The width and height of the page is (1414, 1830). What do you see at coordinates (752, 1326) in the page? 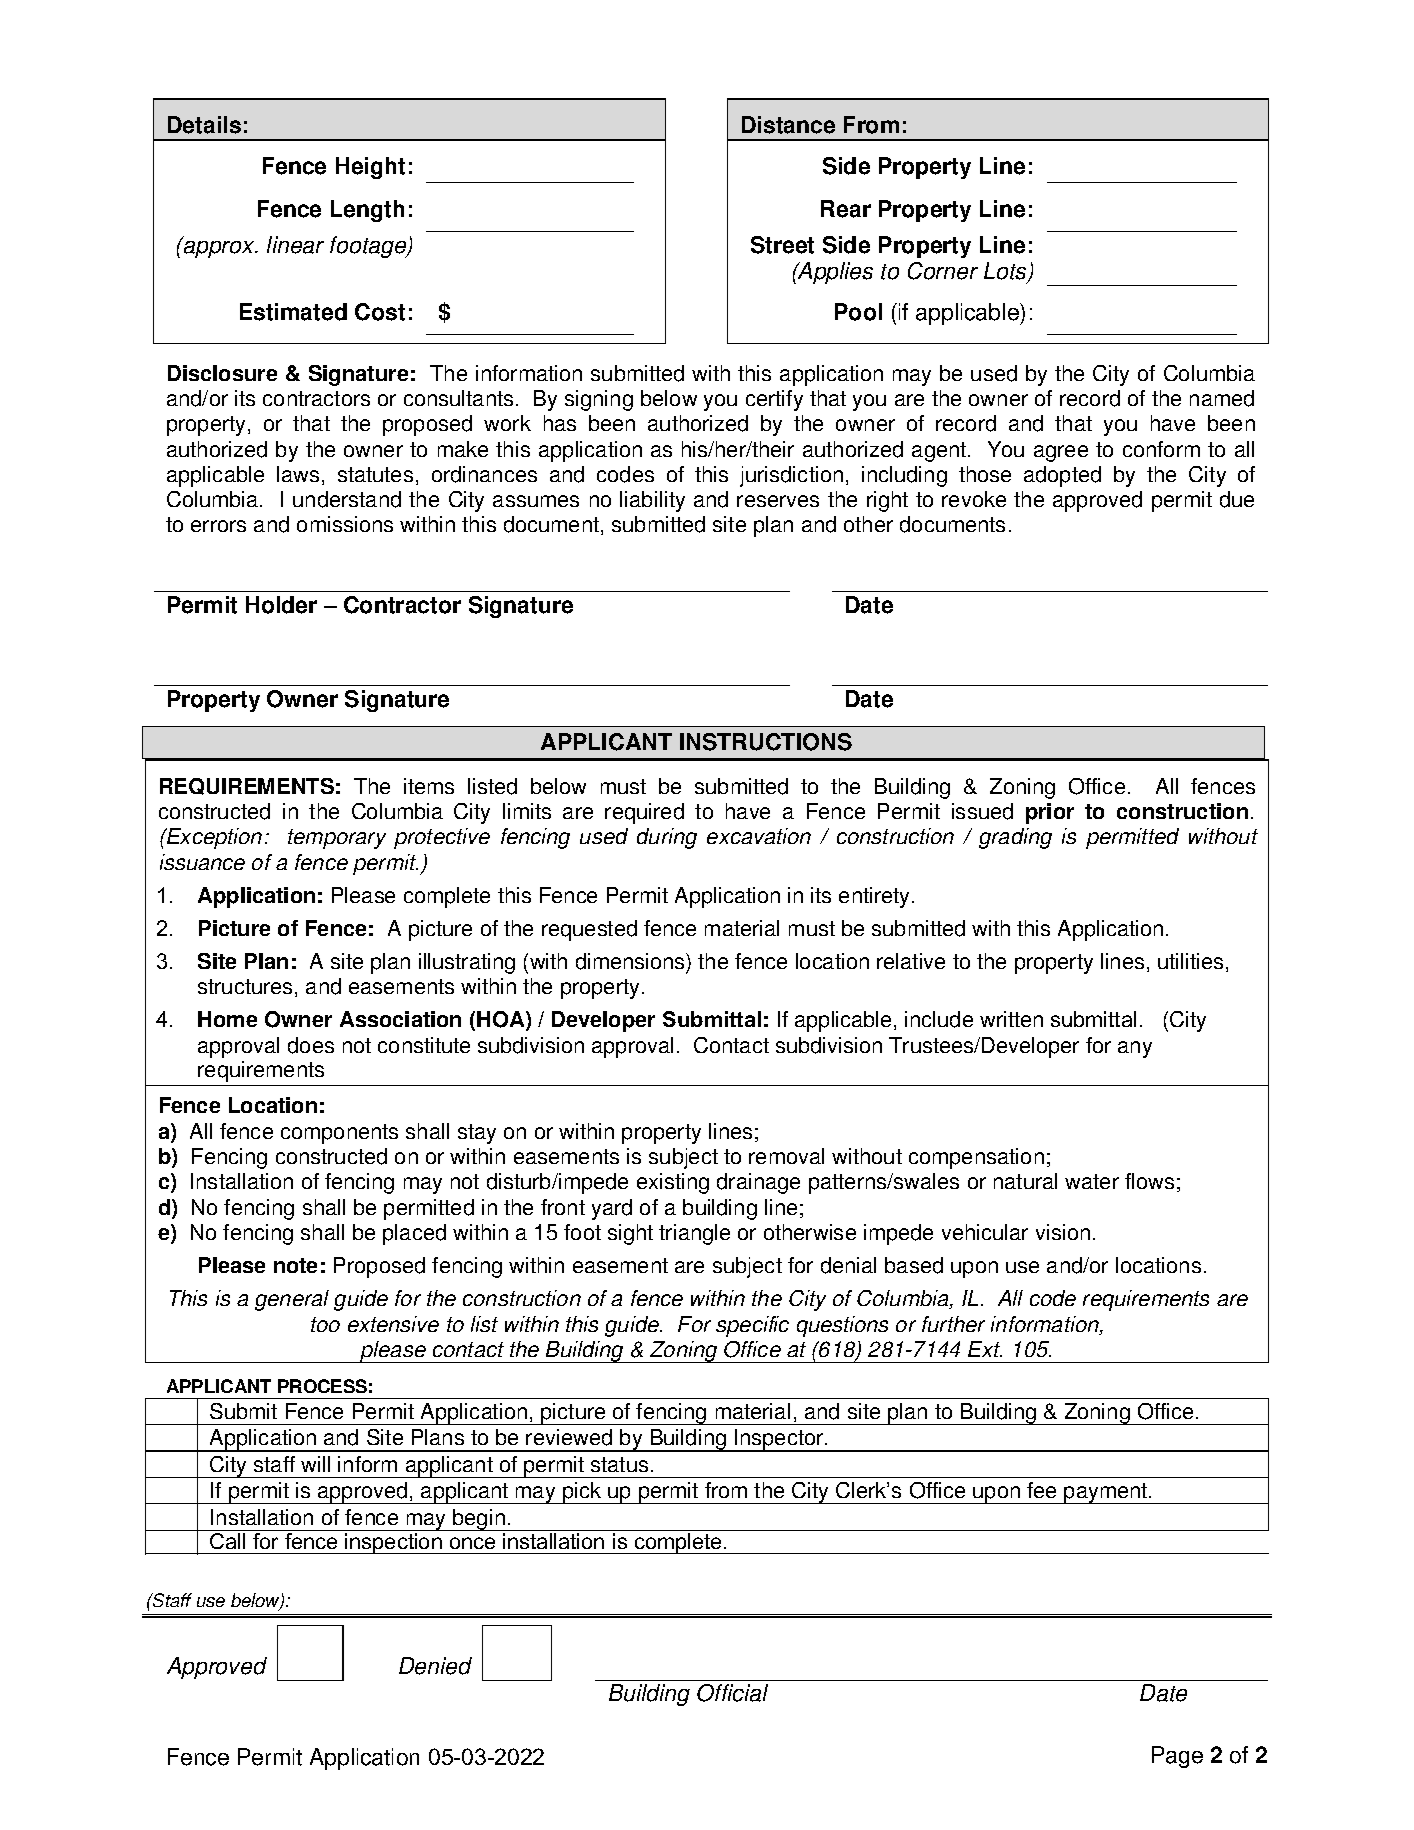
I see `specific` at bounding box center [752, 1326].
